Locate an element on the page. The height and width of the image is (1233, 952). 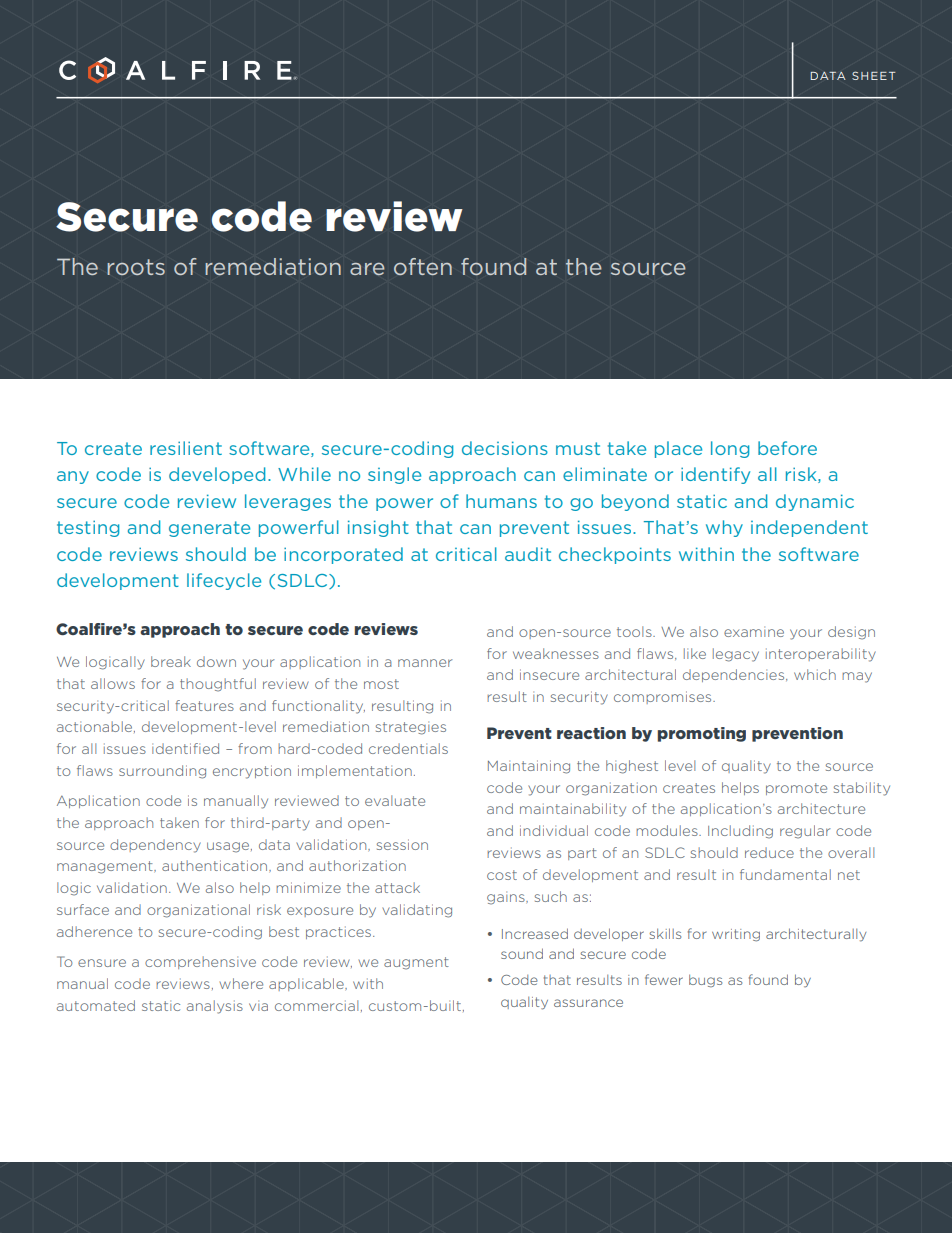
bugs is located at coordinates (705, 980).
